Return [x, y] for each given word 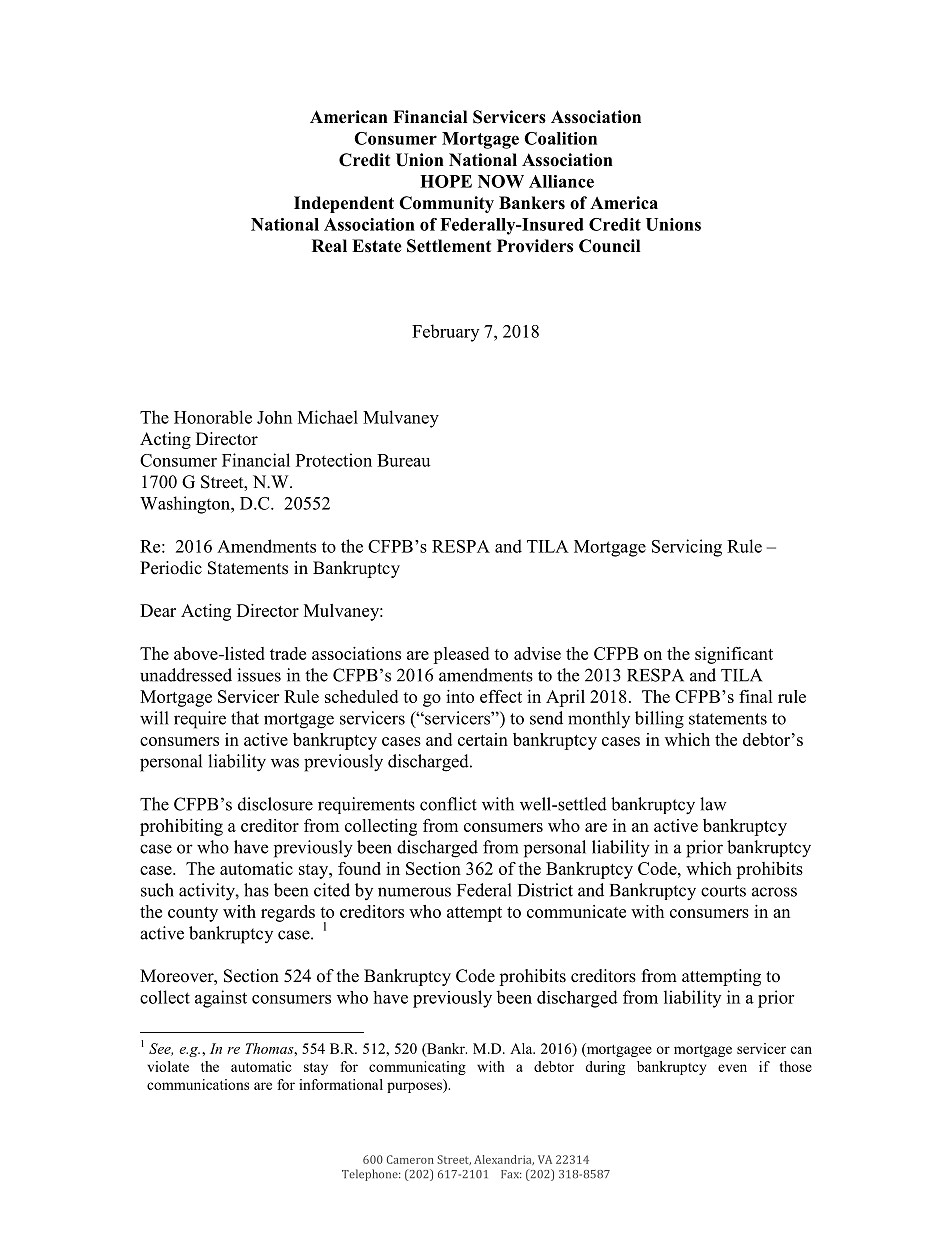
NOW [501, 181]
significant [734, 655]
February [445, 333]
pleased [461, 655]
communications [198, 1084]
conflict [448, 804]
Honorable [213, 417]
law [713, 804]
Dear [158, 610]
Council [609, 246]
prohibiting [181, 827]
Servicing [687, 548]
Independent [344, 204]
